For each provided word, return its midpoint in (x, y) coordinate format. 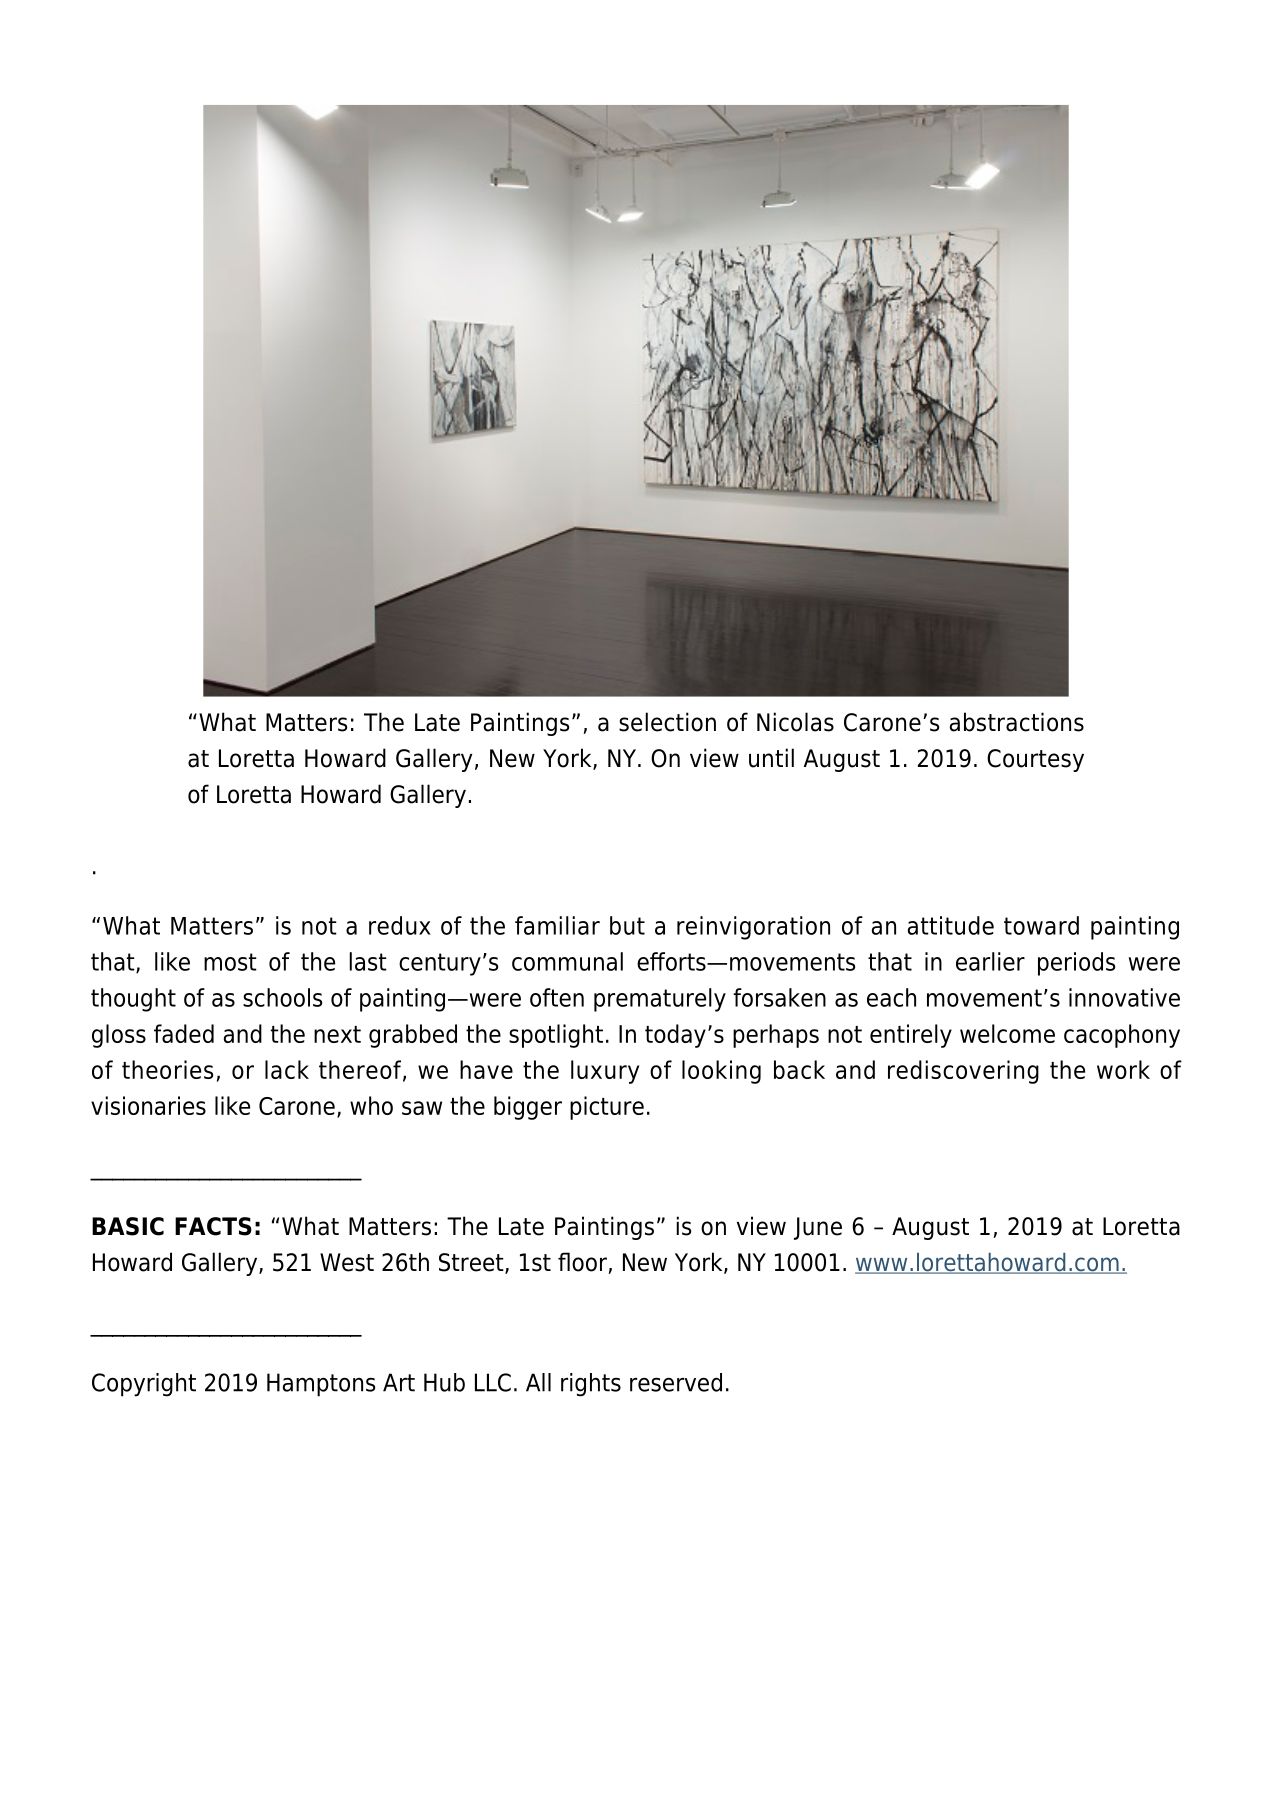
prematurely (660, 1000)
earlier (990, 961)
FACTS (213, 1226)
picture (607, 1108)
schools (282, 997)
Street (472, 1263)
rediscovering (963, 1072)
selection (667, 722)
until (771, 758)
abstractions (1017, 722)
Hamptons (321, 1385)
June (818, 1228)
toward (1041, 925)
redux (400, 925)
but (627, 925)
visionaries (148, 1105)
